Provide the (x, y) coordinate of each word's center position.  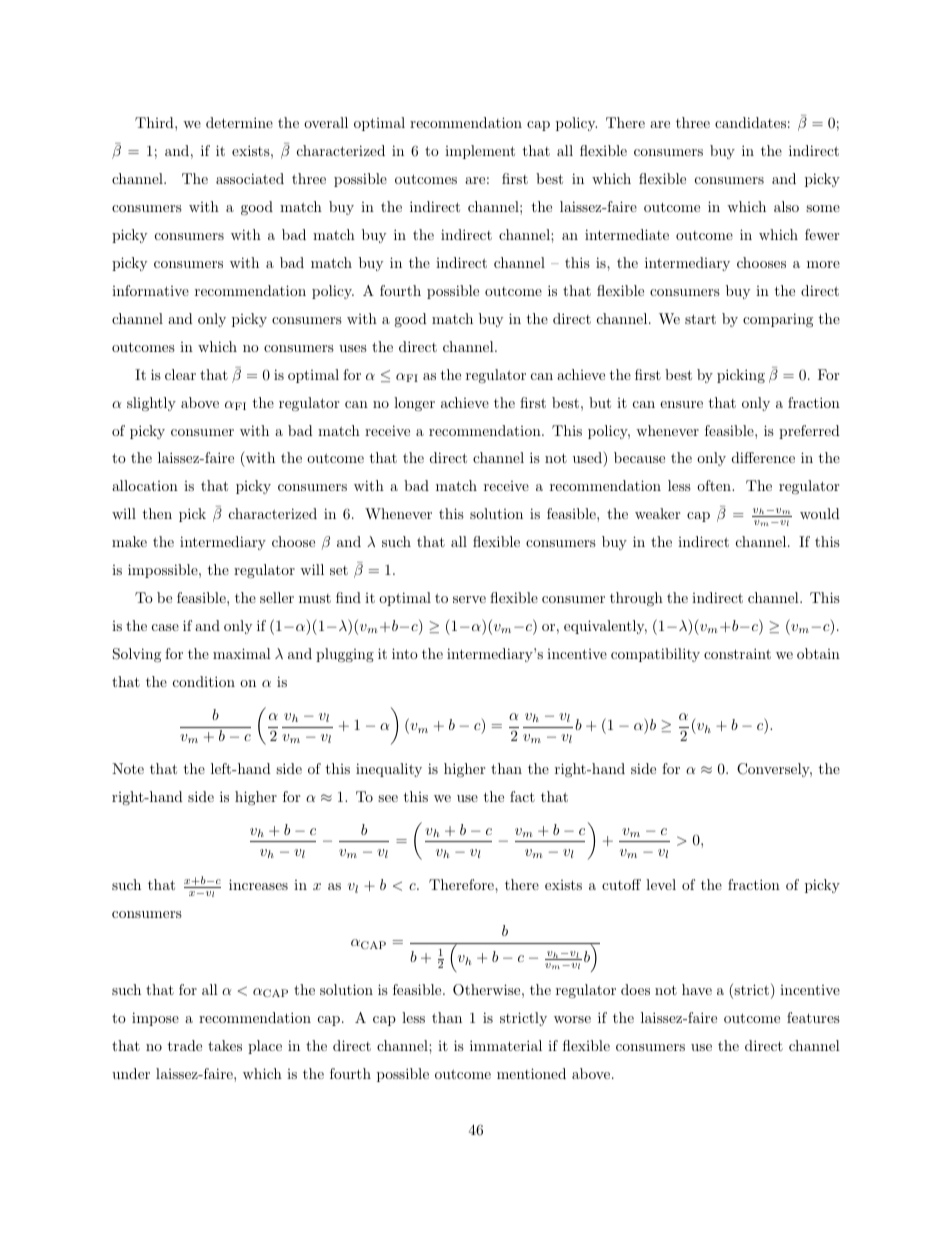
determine (239, 122)
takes (225, 1045)
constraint (737, 653)
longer (414, 404)
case (165, 627)
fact (522, 796)
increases (258, 884)
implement (480, 152)
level (661, 884)
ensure (681, 404)
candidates (750, 122)
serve (469, 599)
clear (180, 374)
